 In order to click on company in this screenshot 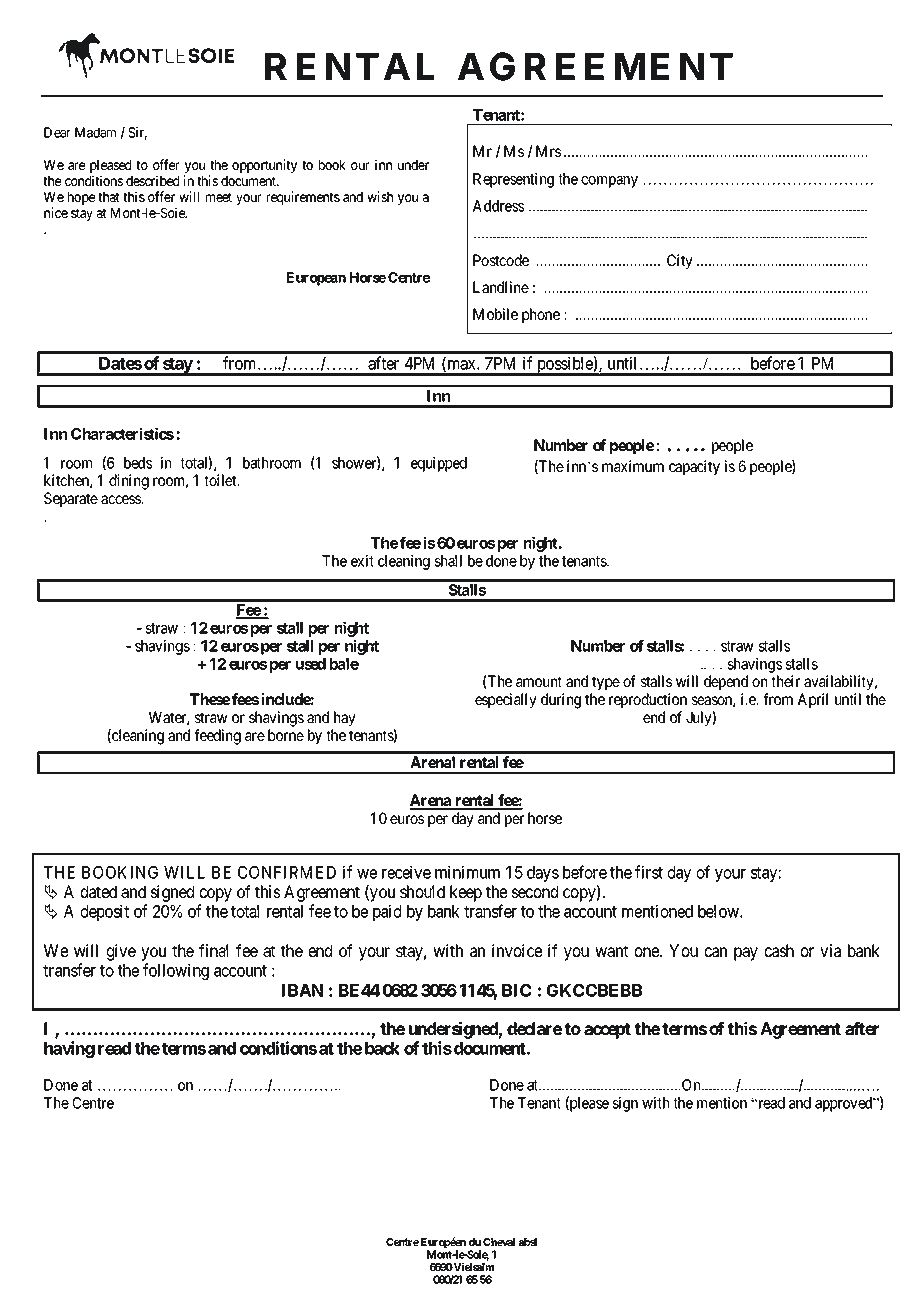, I will do `click(609, 182)`.
